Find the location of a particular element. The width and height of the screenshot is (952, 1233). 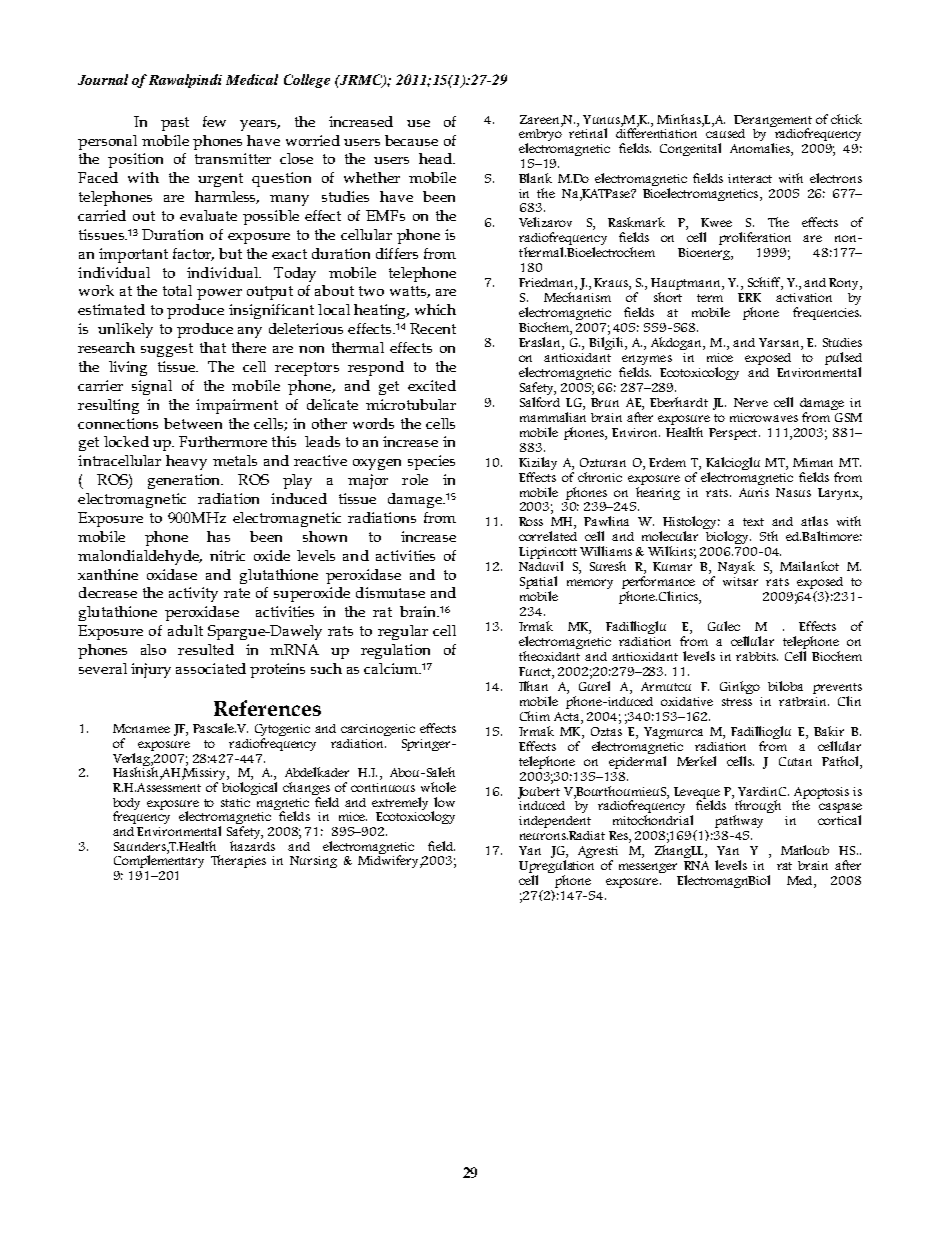

suggest is located at coordinates (167, 350).
